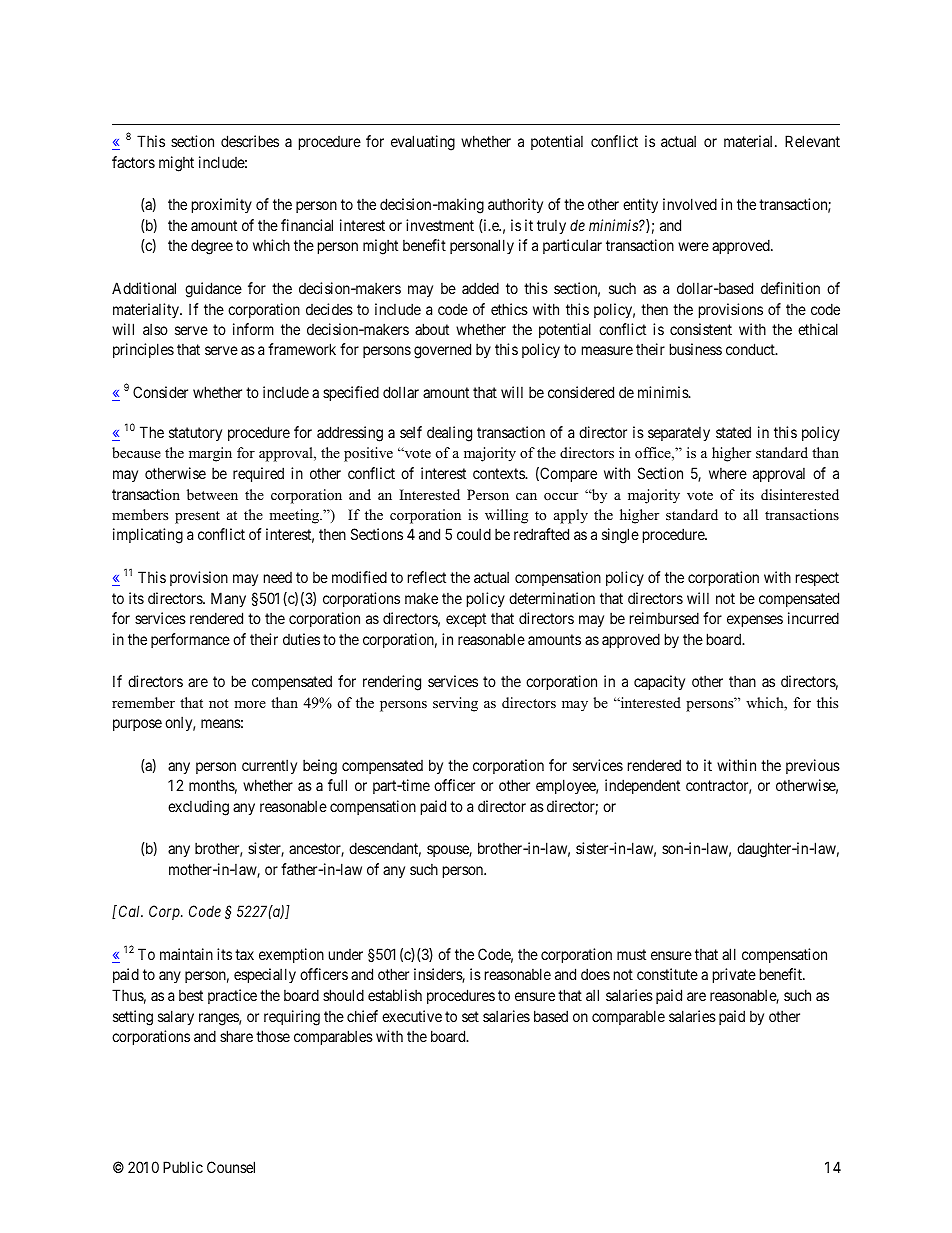  What do you see at coordinates (231, 1167) in the document?
I see `Counsel` at bounding box center [231, 1167].
